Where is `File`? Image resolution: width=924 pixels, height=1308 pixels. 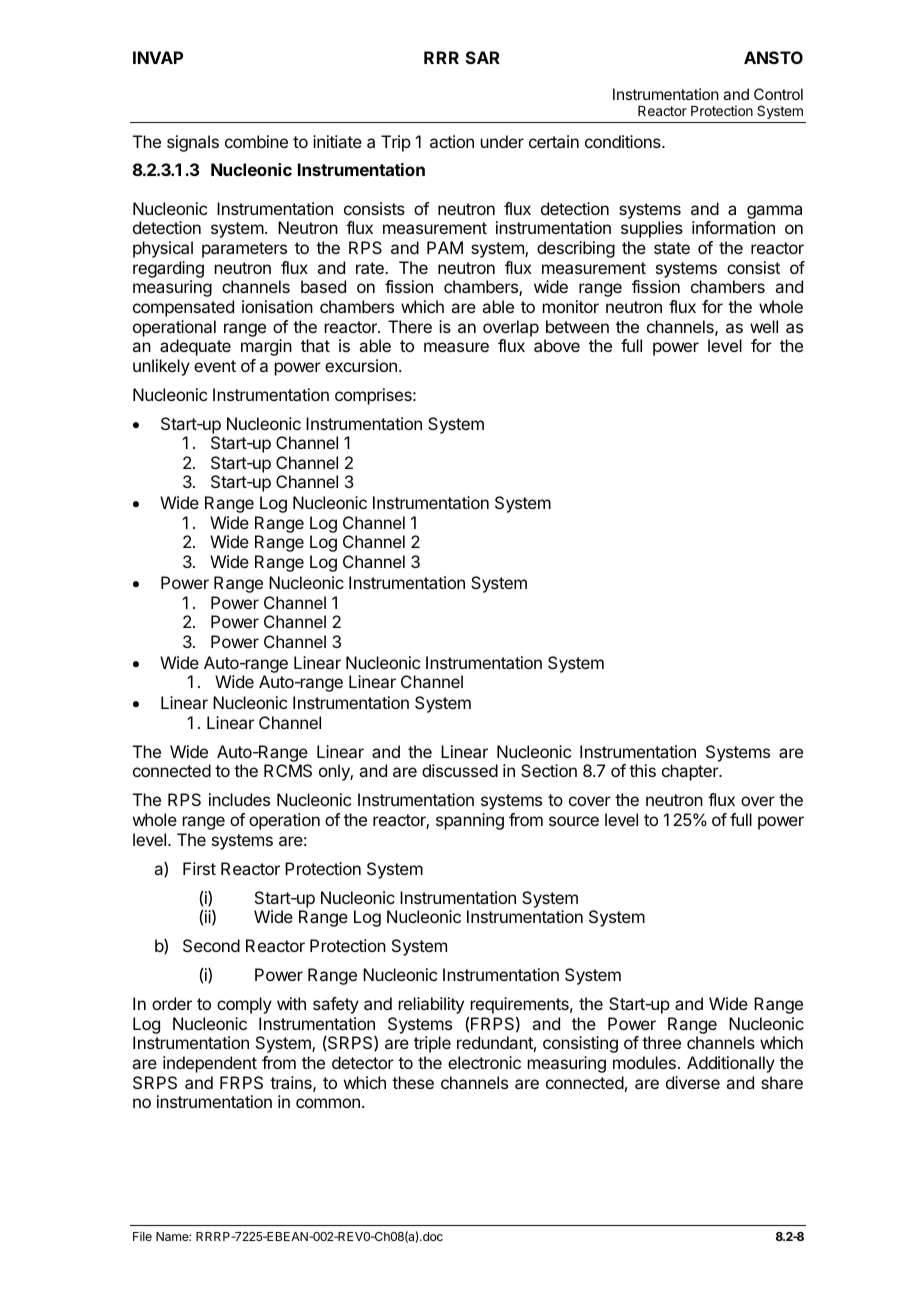
File is located at coordinates (142, 1236).
